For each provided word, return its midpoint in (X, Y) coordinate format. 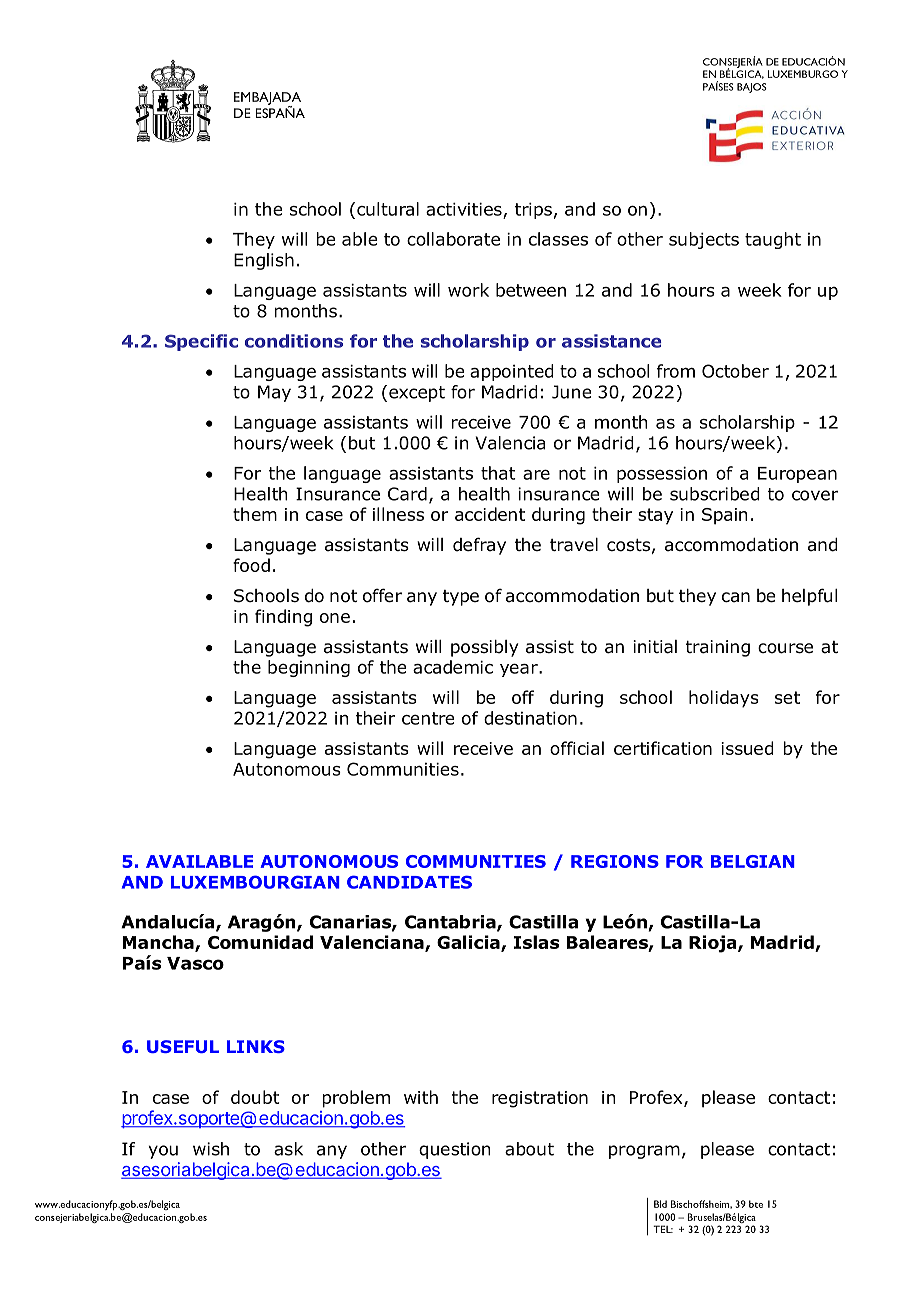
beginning (309, 668)
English (264, 261)
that (498, 473)
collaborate (453, 239)
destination (530, 718)
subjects (704, 240)
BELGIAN (753, 861)
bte (756, 1204)
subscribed (715, 494)
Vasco (195, 963)
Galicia (469, 943)
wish (211, 1149)
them (255, 514)
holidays (724, 699)
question (455, 1150)
